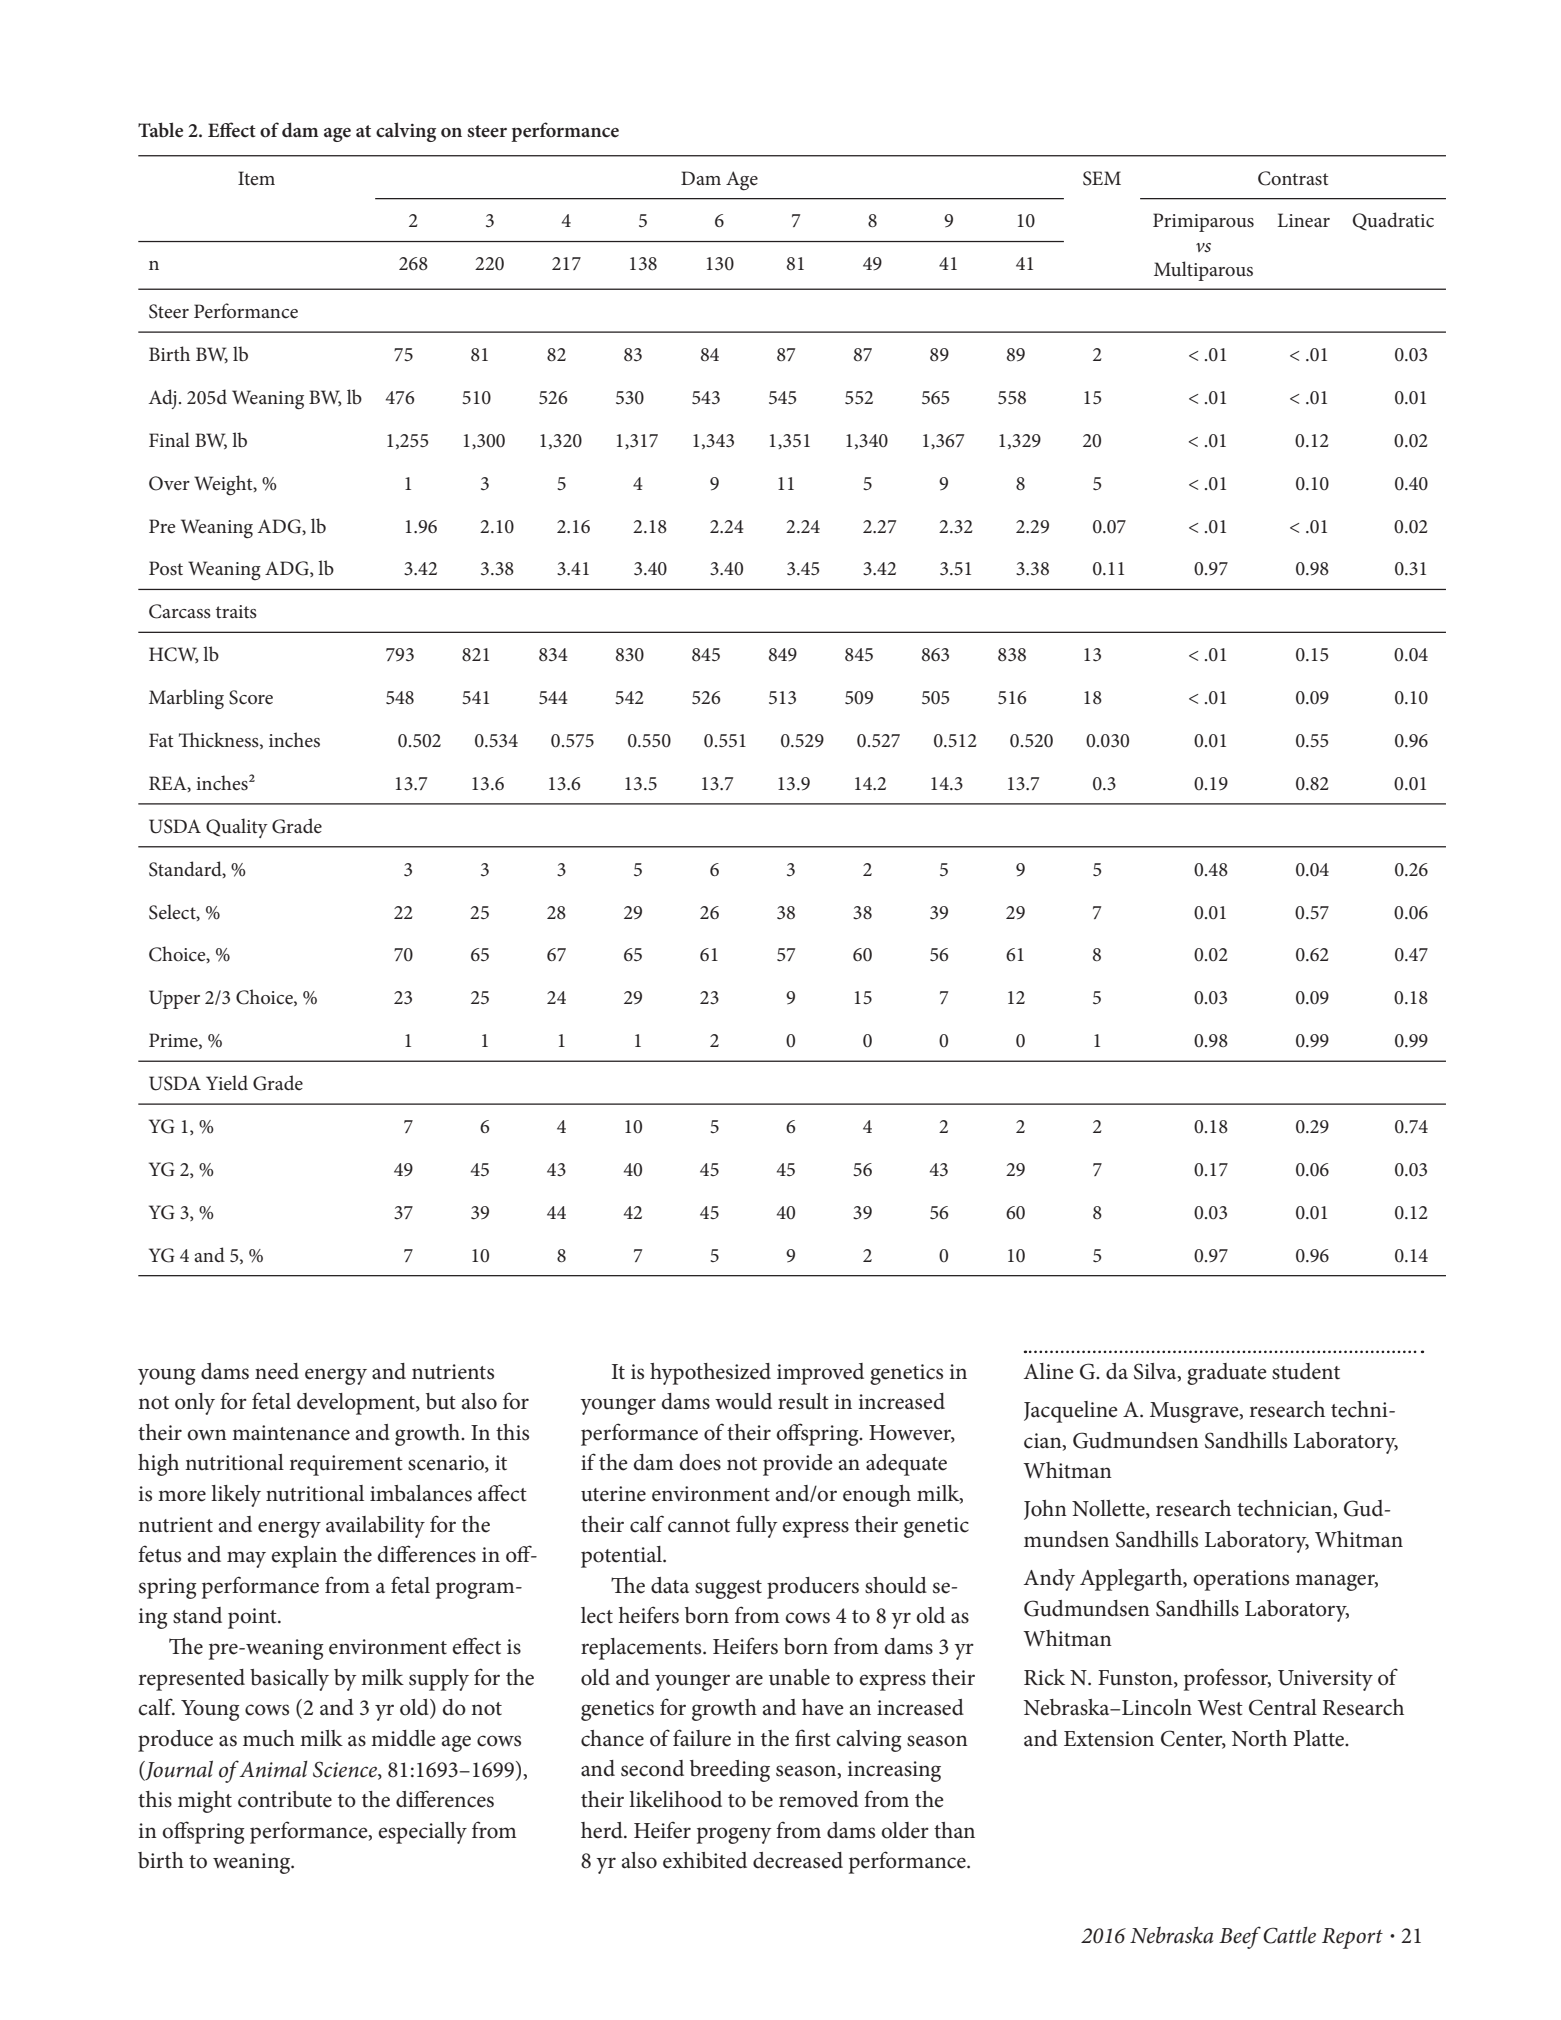 The width and height of the image is (1561, 2020). Describe the element at coordinates (237, 828) in the image. I see `Quality` at that location.
